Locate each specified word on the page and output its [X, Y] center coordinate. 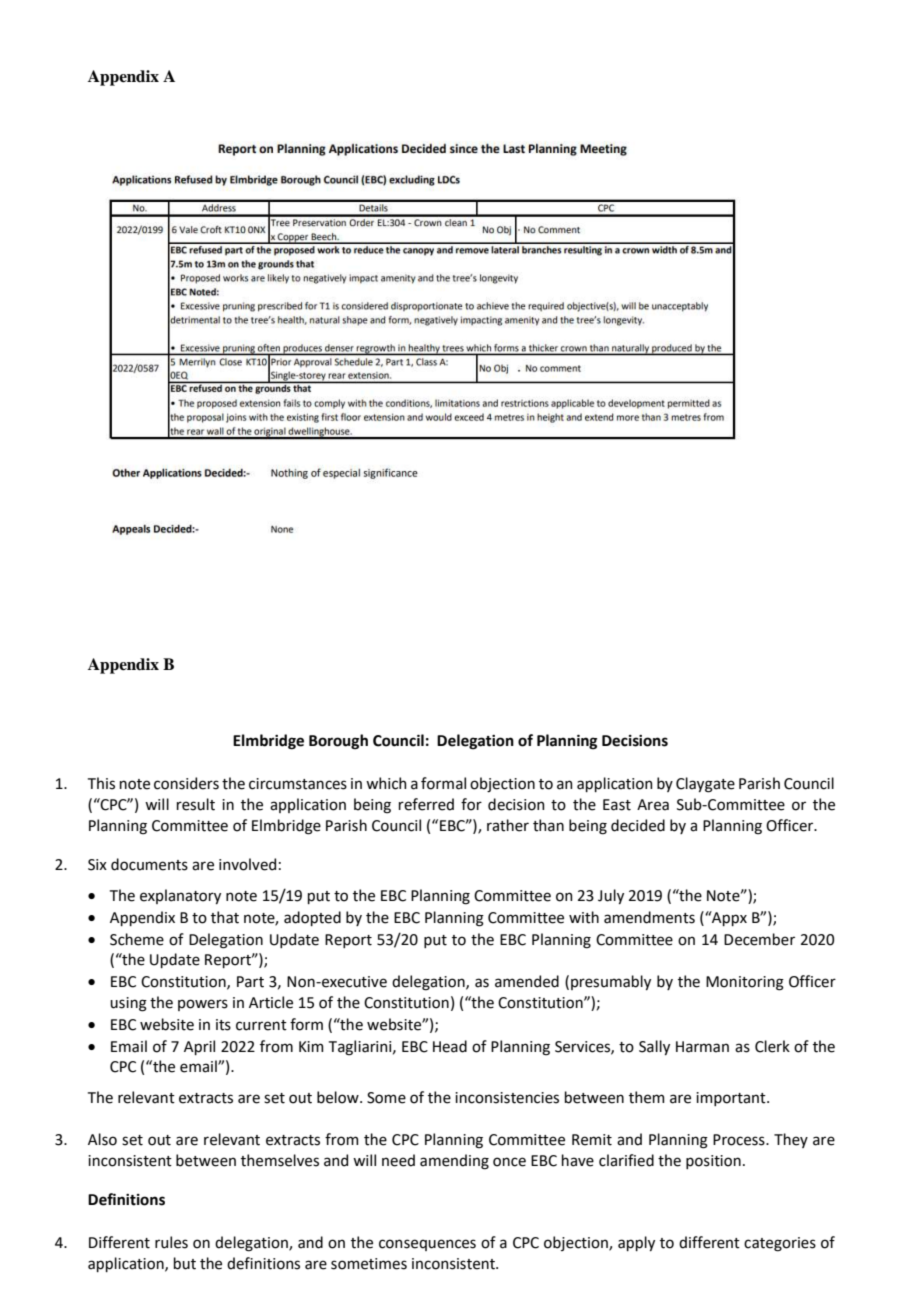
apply [636, 1243]
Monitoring [745, 983]
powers [203, 1005]
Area [653, 805]
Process [740, 1140]
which [386, 783]
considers [186, 783]
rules [171, 1242]
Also [102, 1139]
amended [527, 981]
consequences [427, 1245]
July [611, 896]
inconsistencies [507, 1098]
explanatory [180, 896]
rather [508, 825]
